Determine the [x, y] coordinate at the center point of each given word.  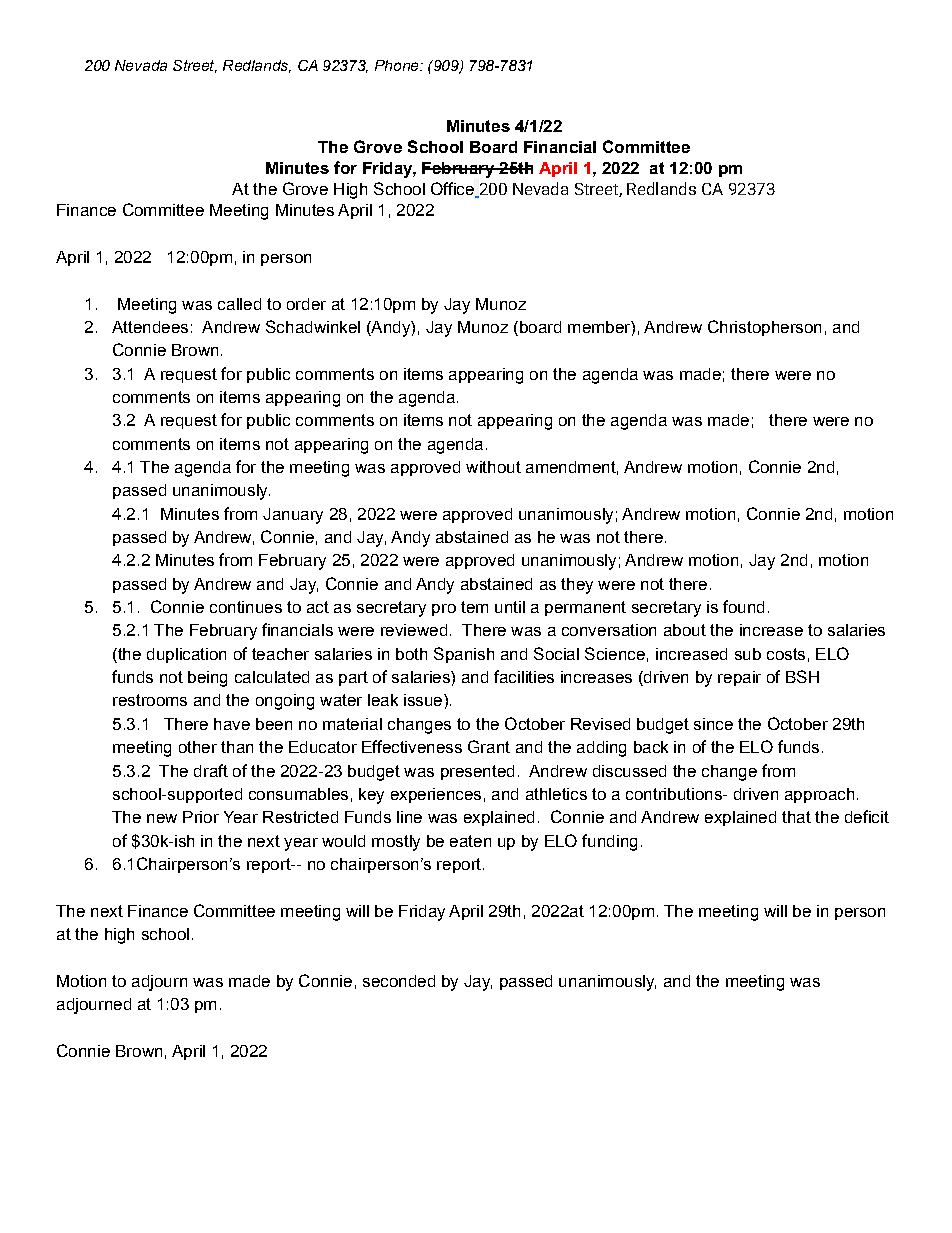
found [743, 606]
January [293, 516]
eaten [470, 841]
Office [453, 190]
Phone [398, 65]
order [306, 304]
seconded [399, 981]
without [493, 467]
